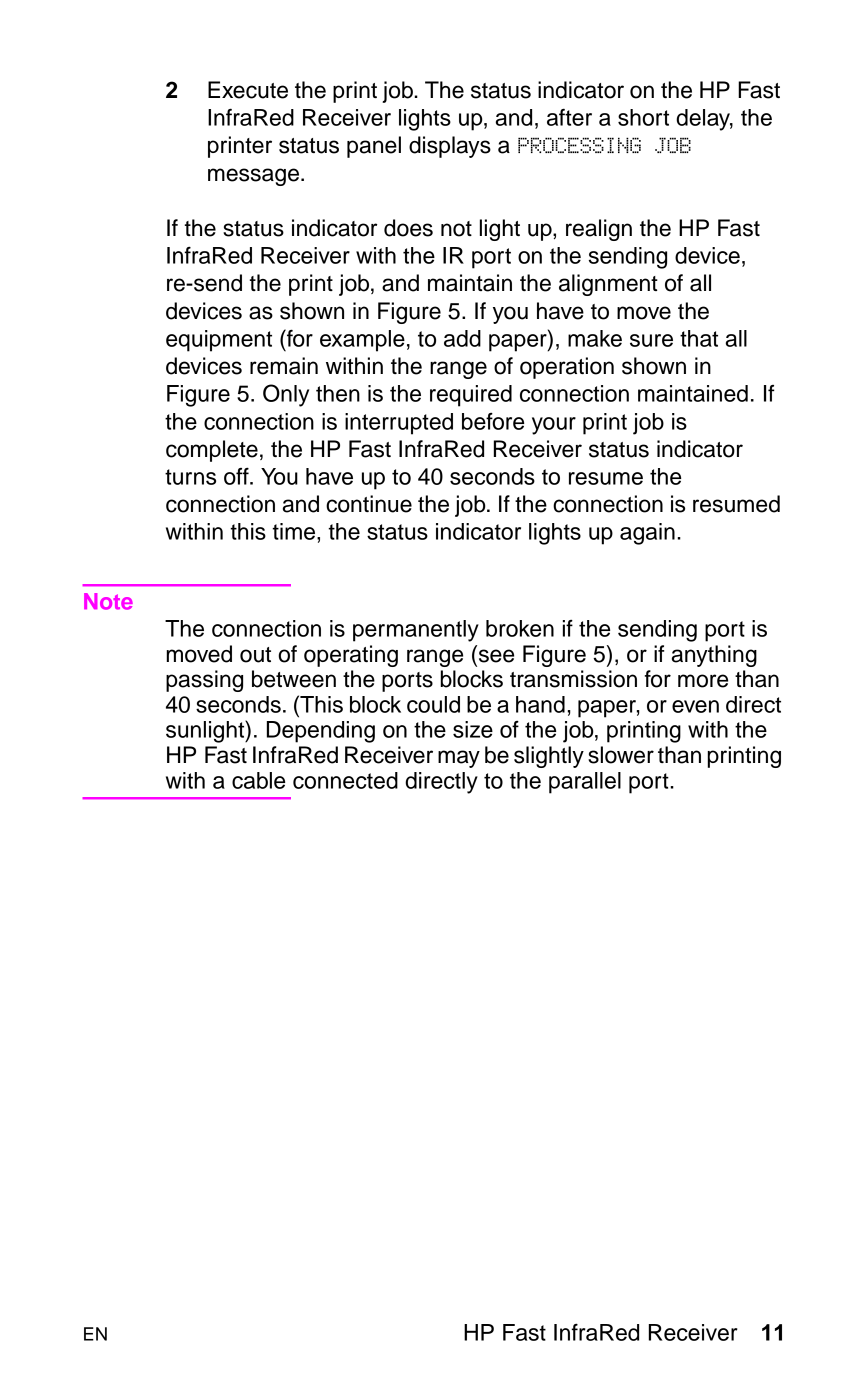 This image has height=1388, width=868. What do you see at coordinates (643, 117) in the image?
I see `short` at bounding box center [643, 117].
